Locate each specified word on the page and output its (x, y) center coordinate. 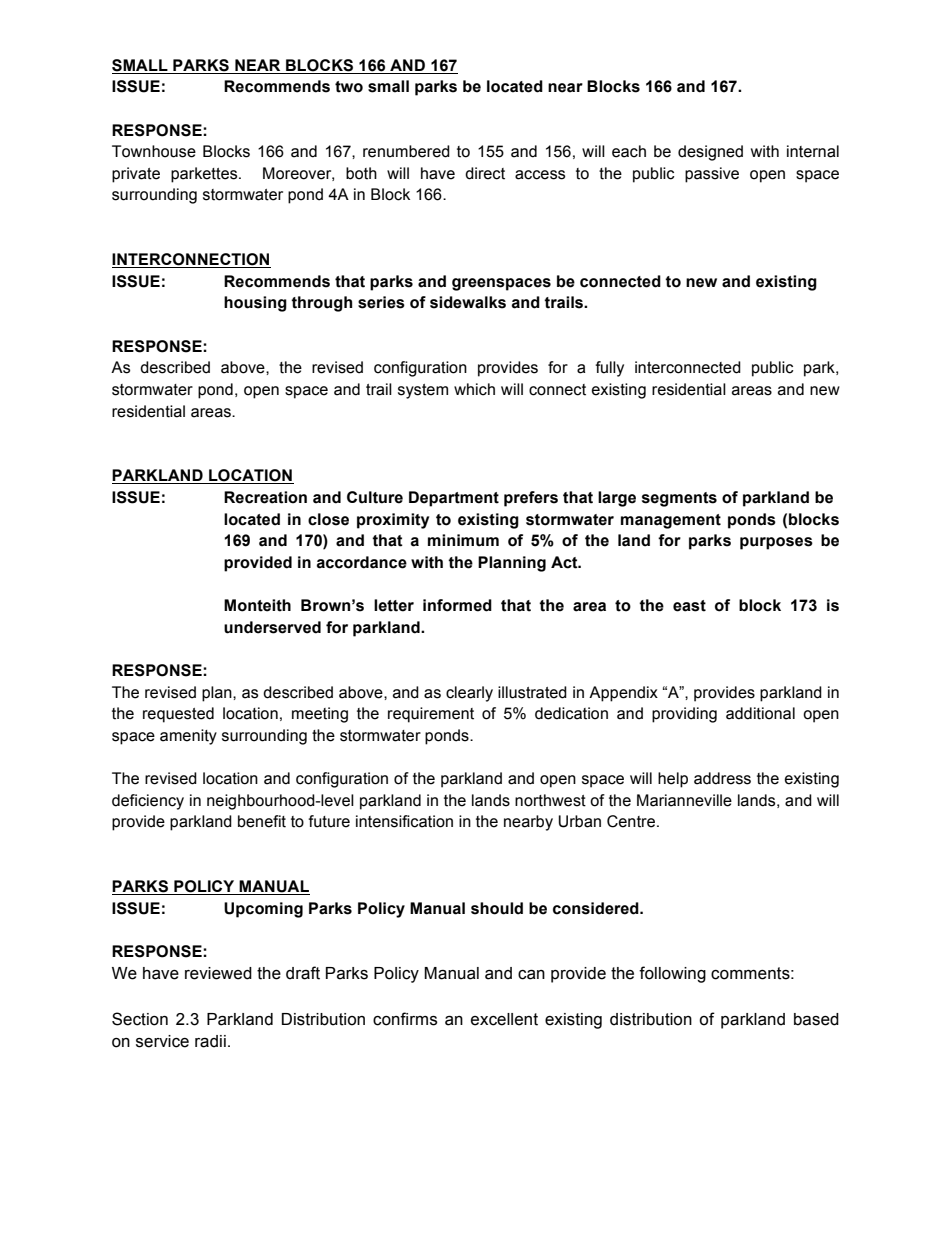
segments (679, 499)
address (722, 778)
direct (485, 173)
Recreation (265, 497)
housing (255, 304)
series (381, 302)
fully (609, 369)
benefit (262, 821)
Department (454, 499)
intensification (404, 821)
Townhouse (154, 151)
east (689, 606)
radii (210, 1041)
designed (710, 153)
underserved (272, 627)
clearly (469, 694)
